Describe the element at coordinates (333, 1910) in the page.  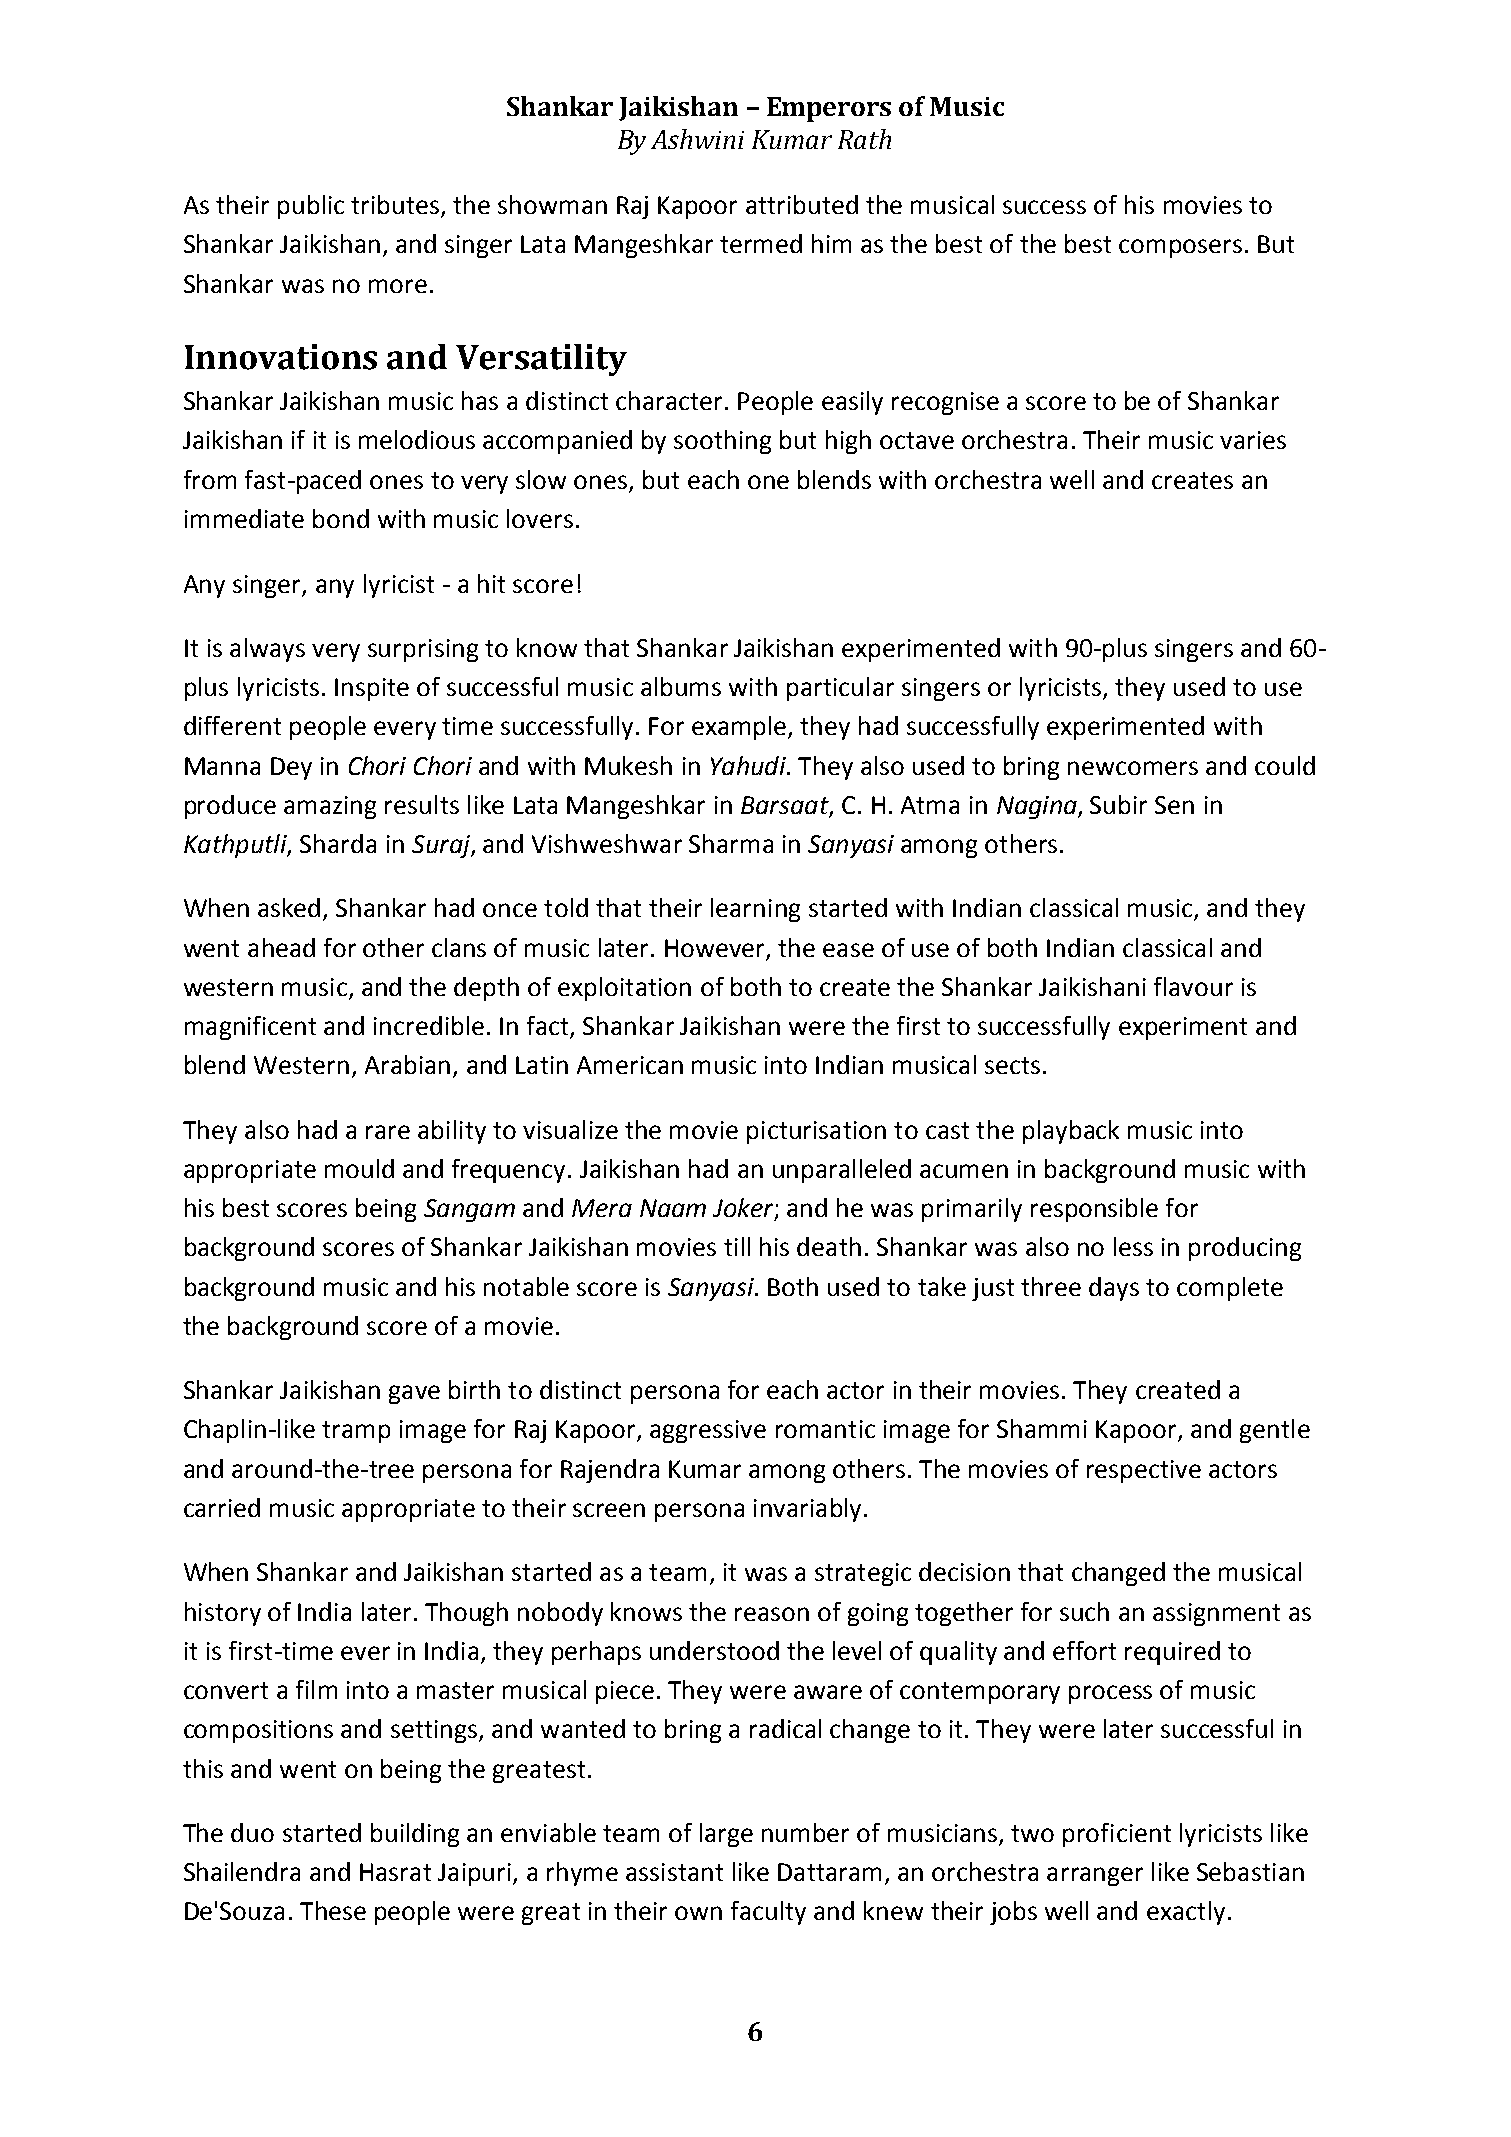
I see `These` at that location.
